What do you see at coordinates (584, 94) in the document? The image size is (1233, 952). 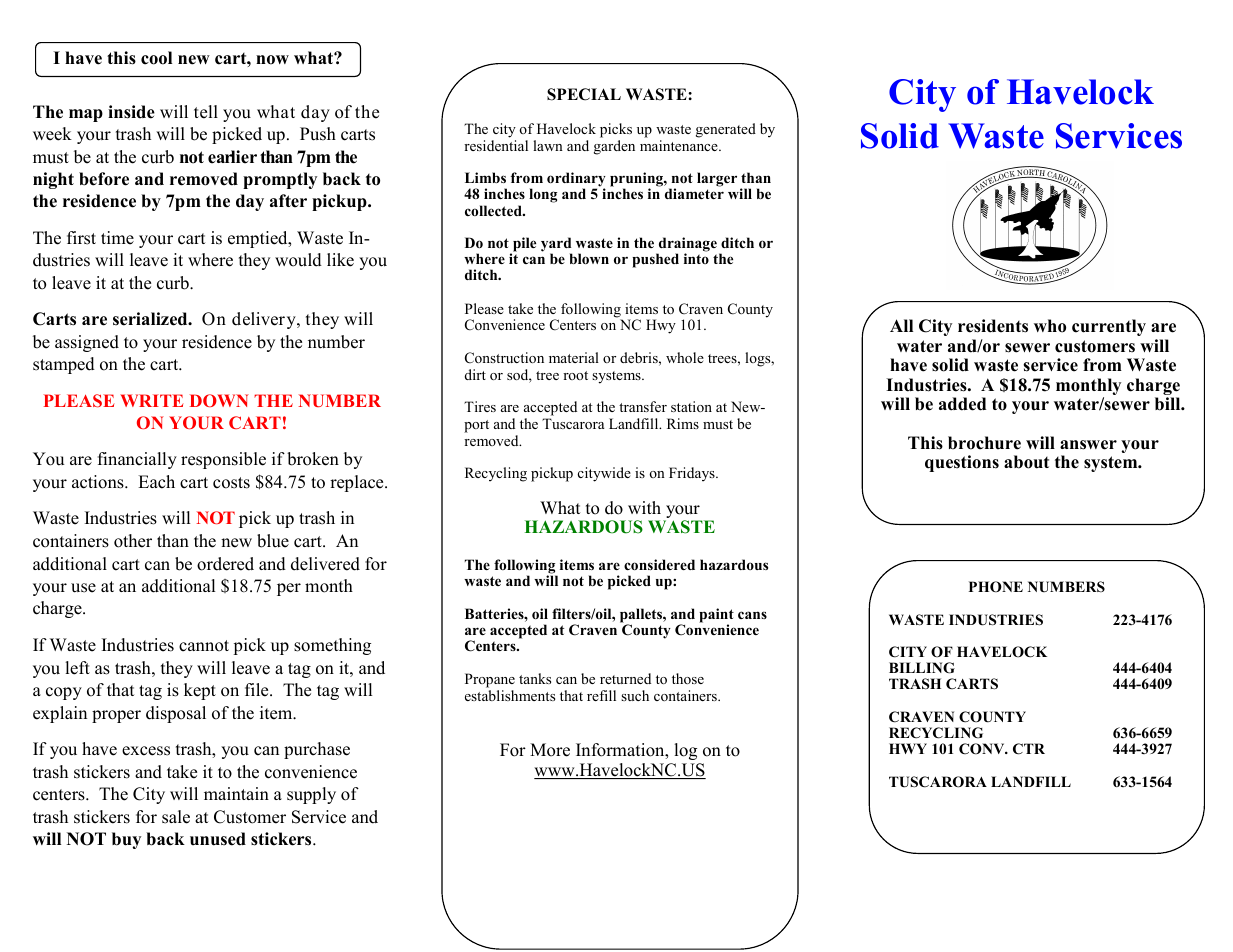 I see `SPECIAL` at bounding box center [584, 94].
